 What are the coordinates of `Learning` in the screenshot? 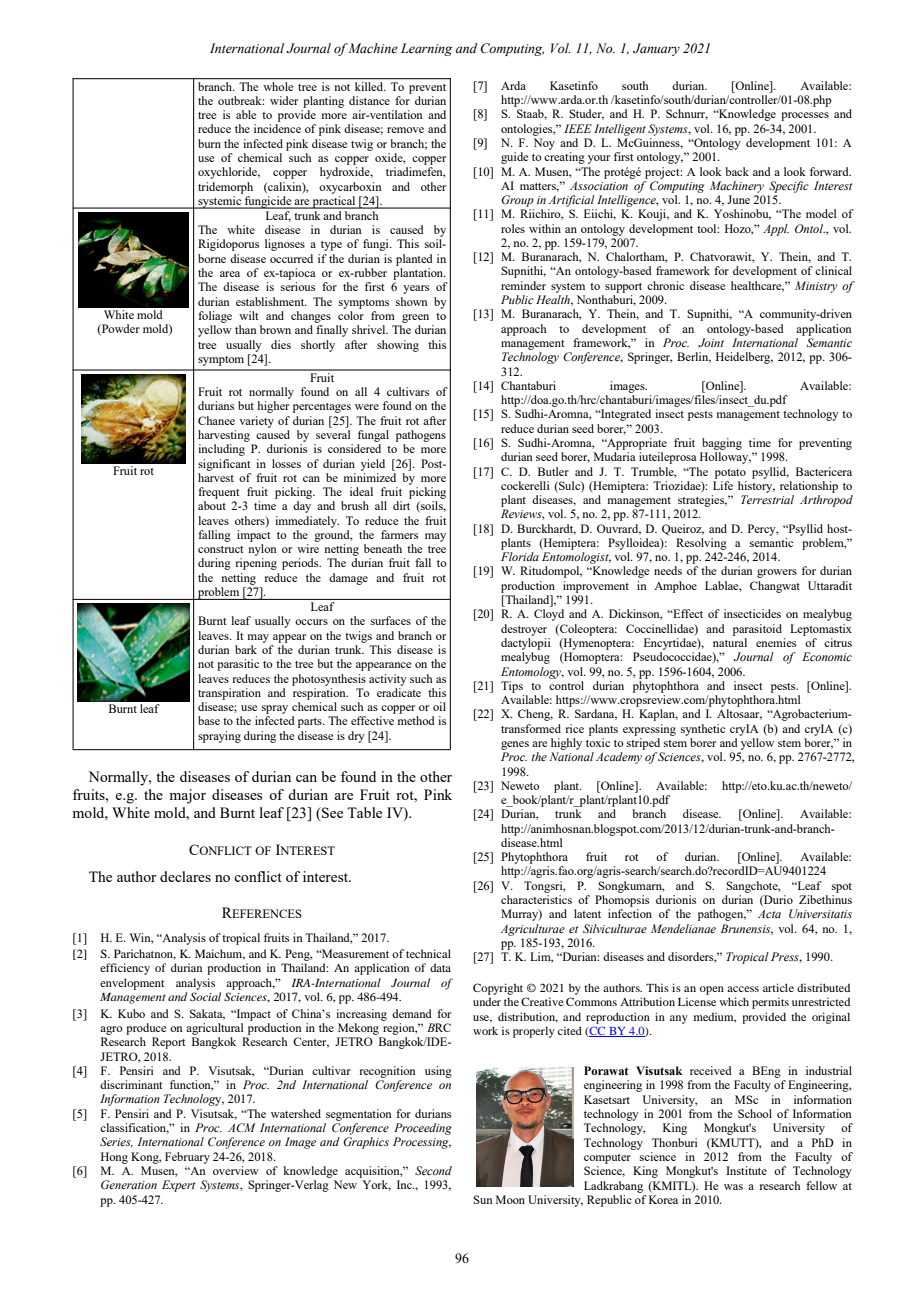 It's located at (426, 49).
